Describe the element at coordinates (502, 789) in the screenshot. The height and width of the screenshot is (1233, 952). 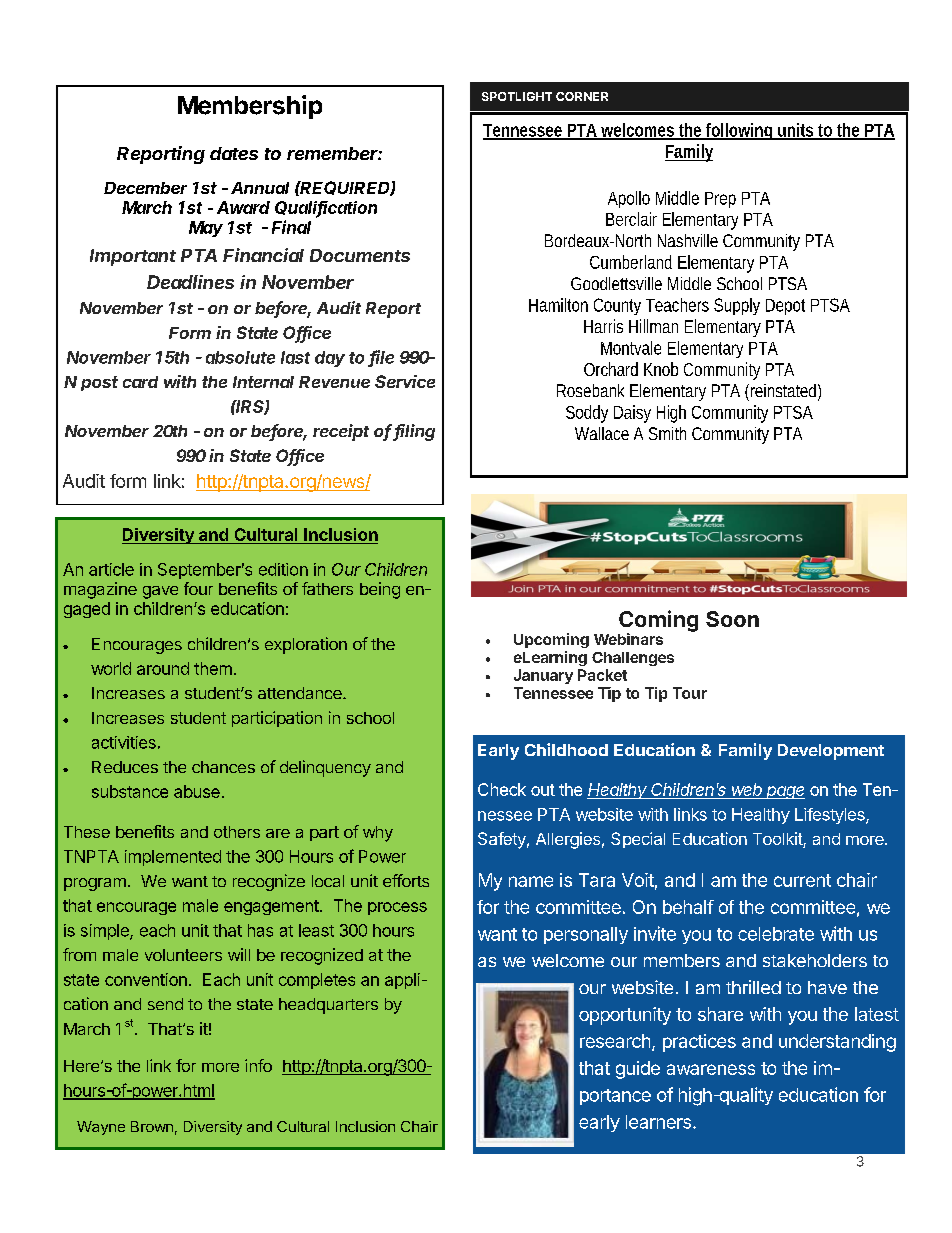
I see `Check` at that location.
